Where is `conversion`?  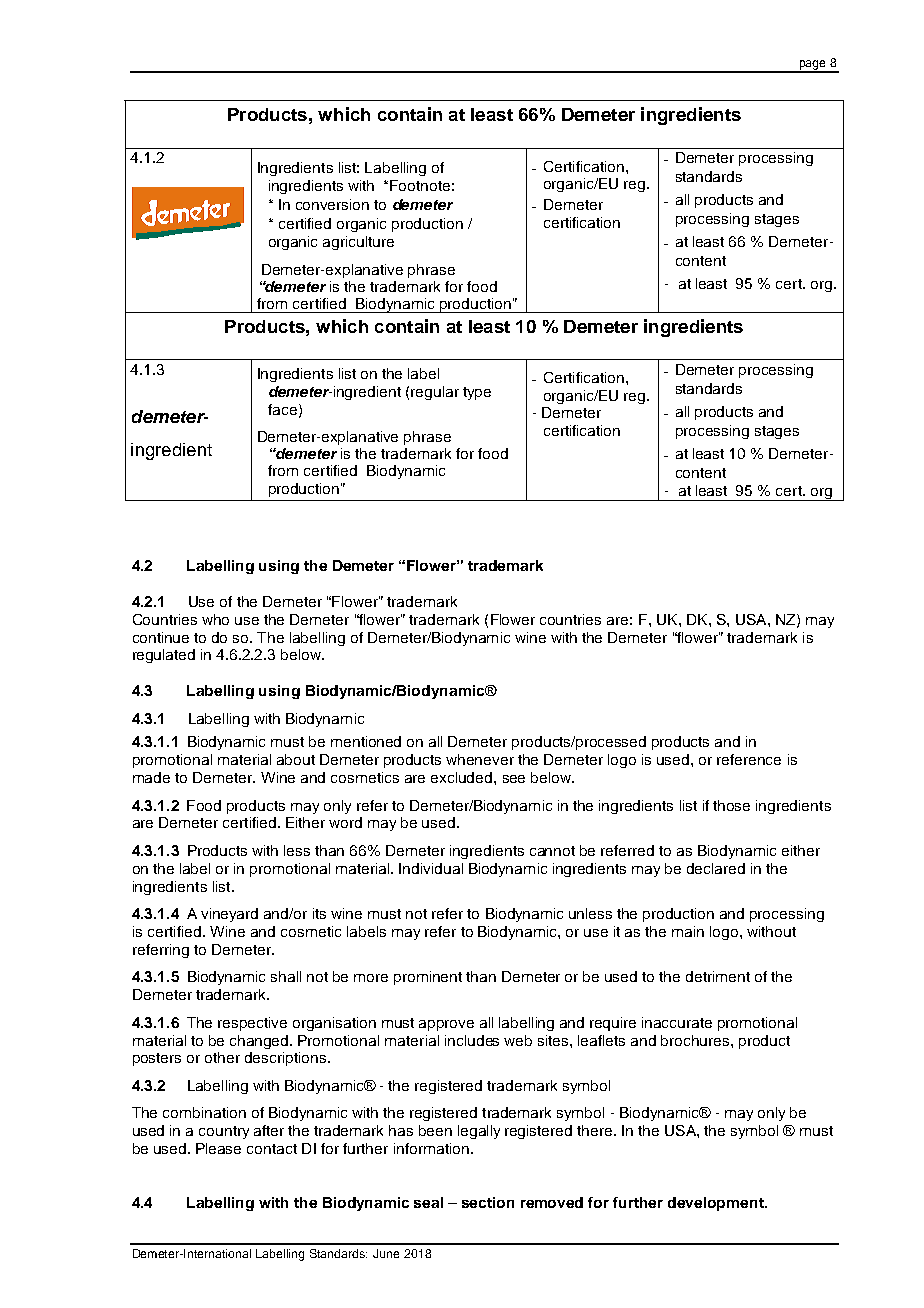
conversion is located at coordinates (332, 204).
